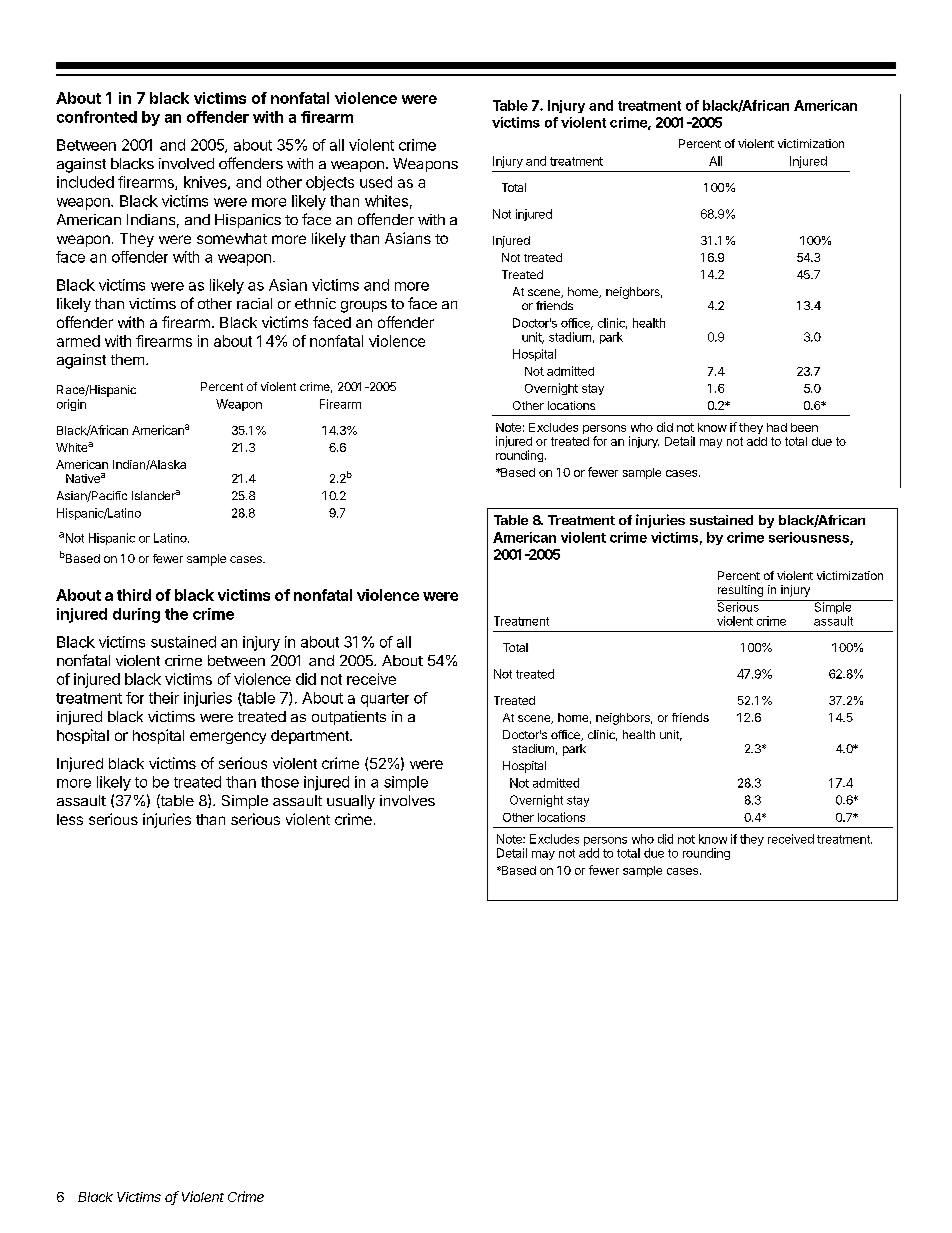 This screenshot has width=952, height=1233. Describe the element at coordinates (804, 427) in the screenshot. I see `been` at that location.
